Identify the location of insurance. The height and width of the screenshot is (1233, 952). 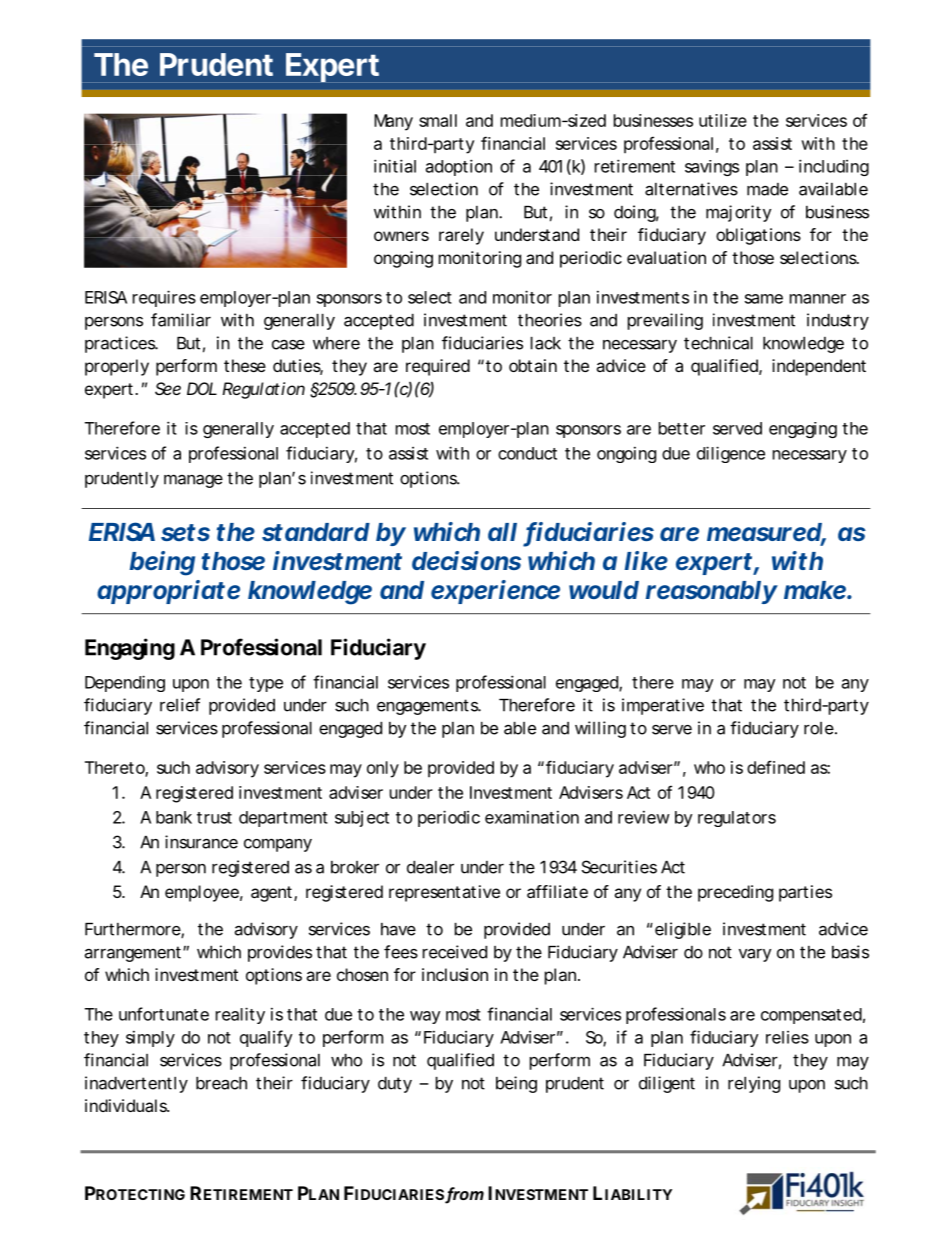
(201, 842).
